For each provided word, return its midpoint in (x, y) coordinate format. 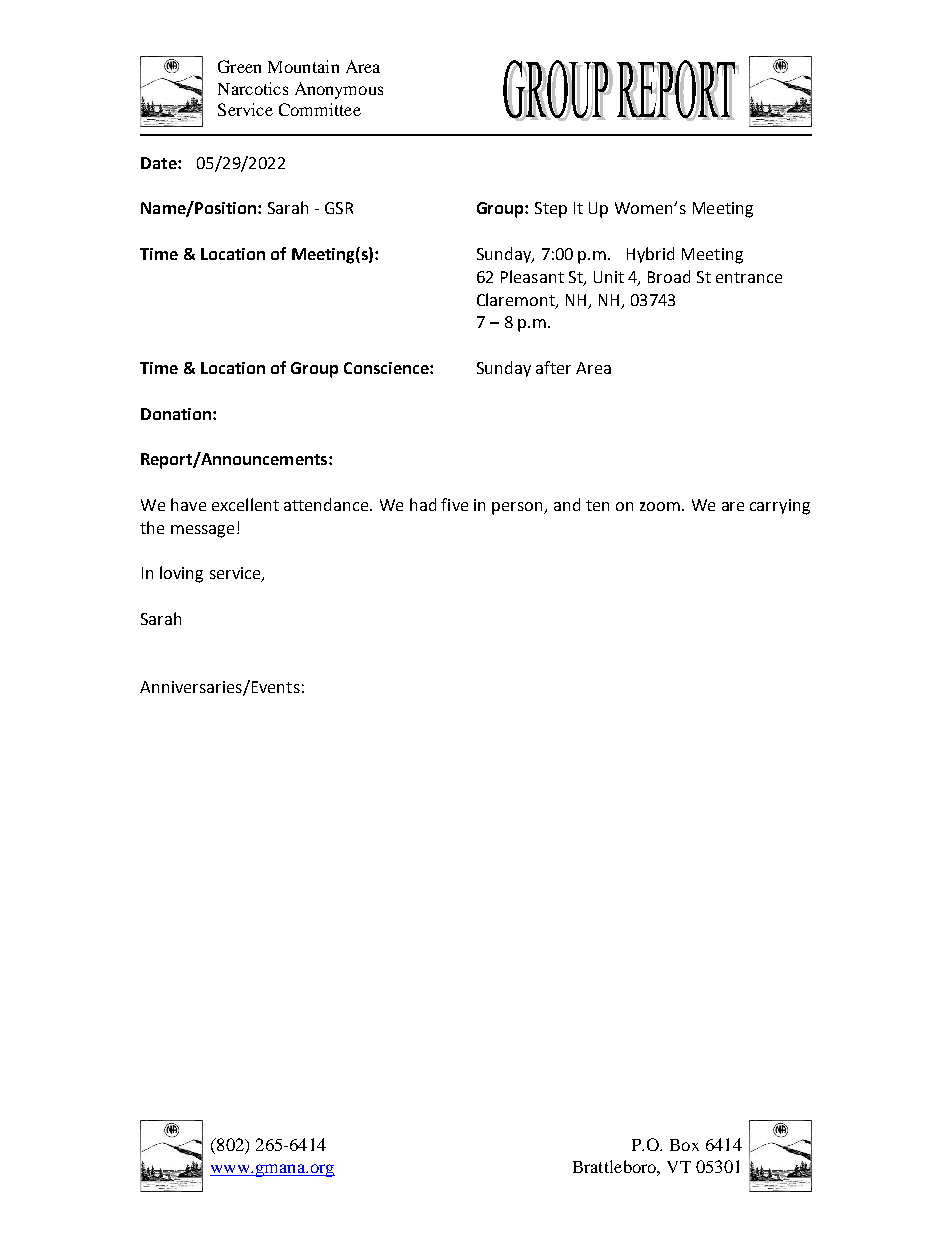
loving (181, 574)
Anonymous (339, 90)
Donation (177, 414)
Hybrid (650, 255)
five (454, 504)
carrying (780, 507)
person (518, 508)
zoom (661, 506)
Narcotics (253, 88)
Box (684, 1145)
